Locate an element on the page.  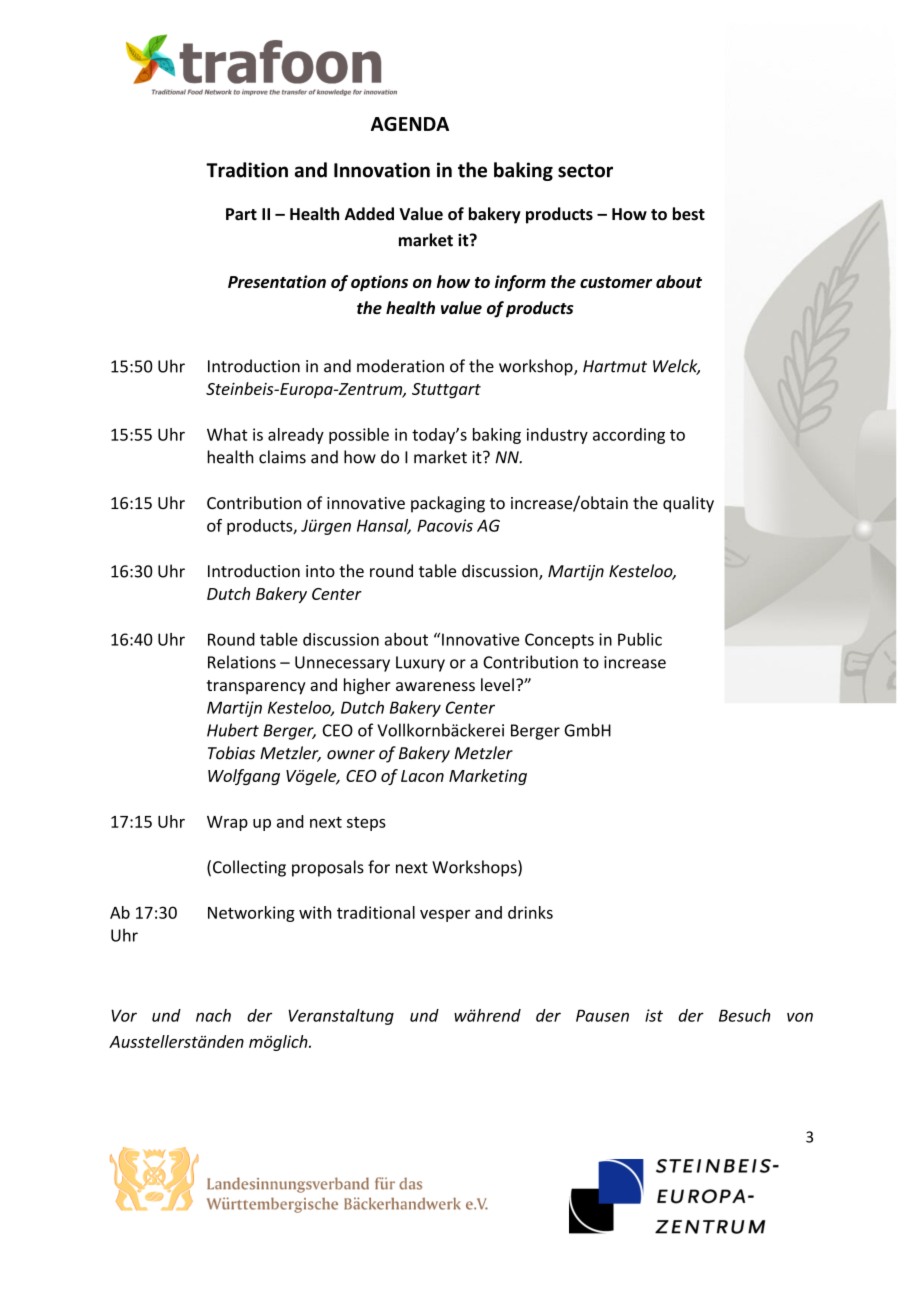
Public is located at coordinates (640, 639).
